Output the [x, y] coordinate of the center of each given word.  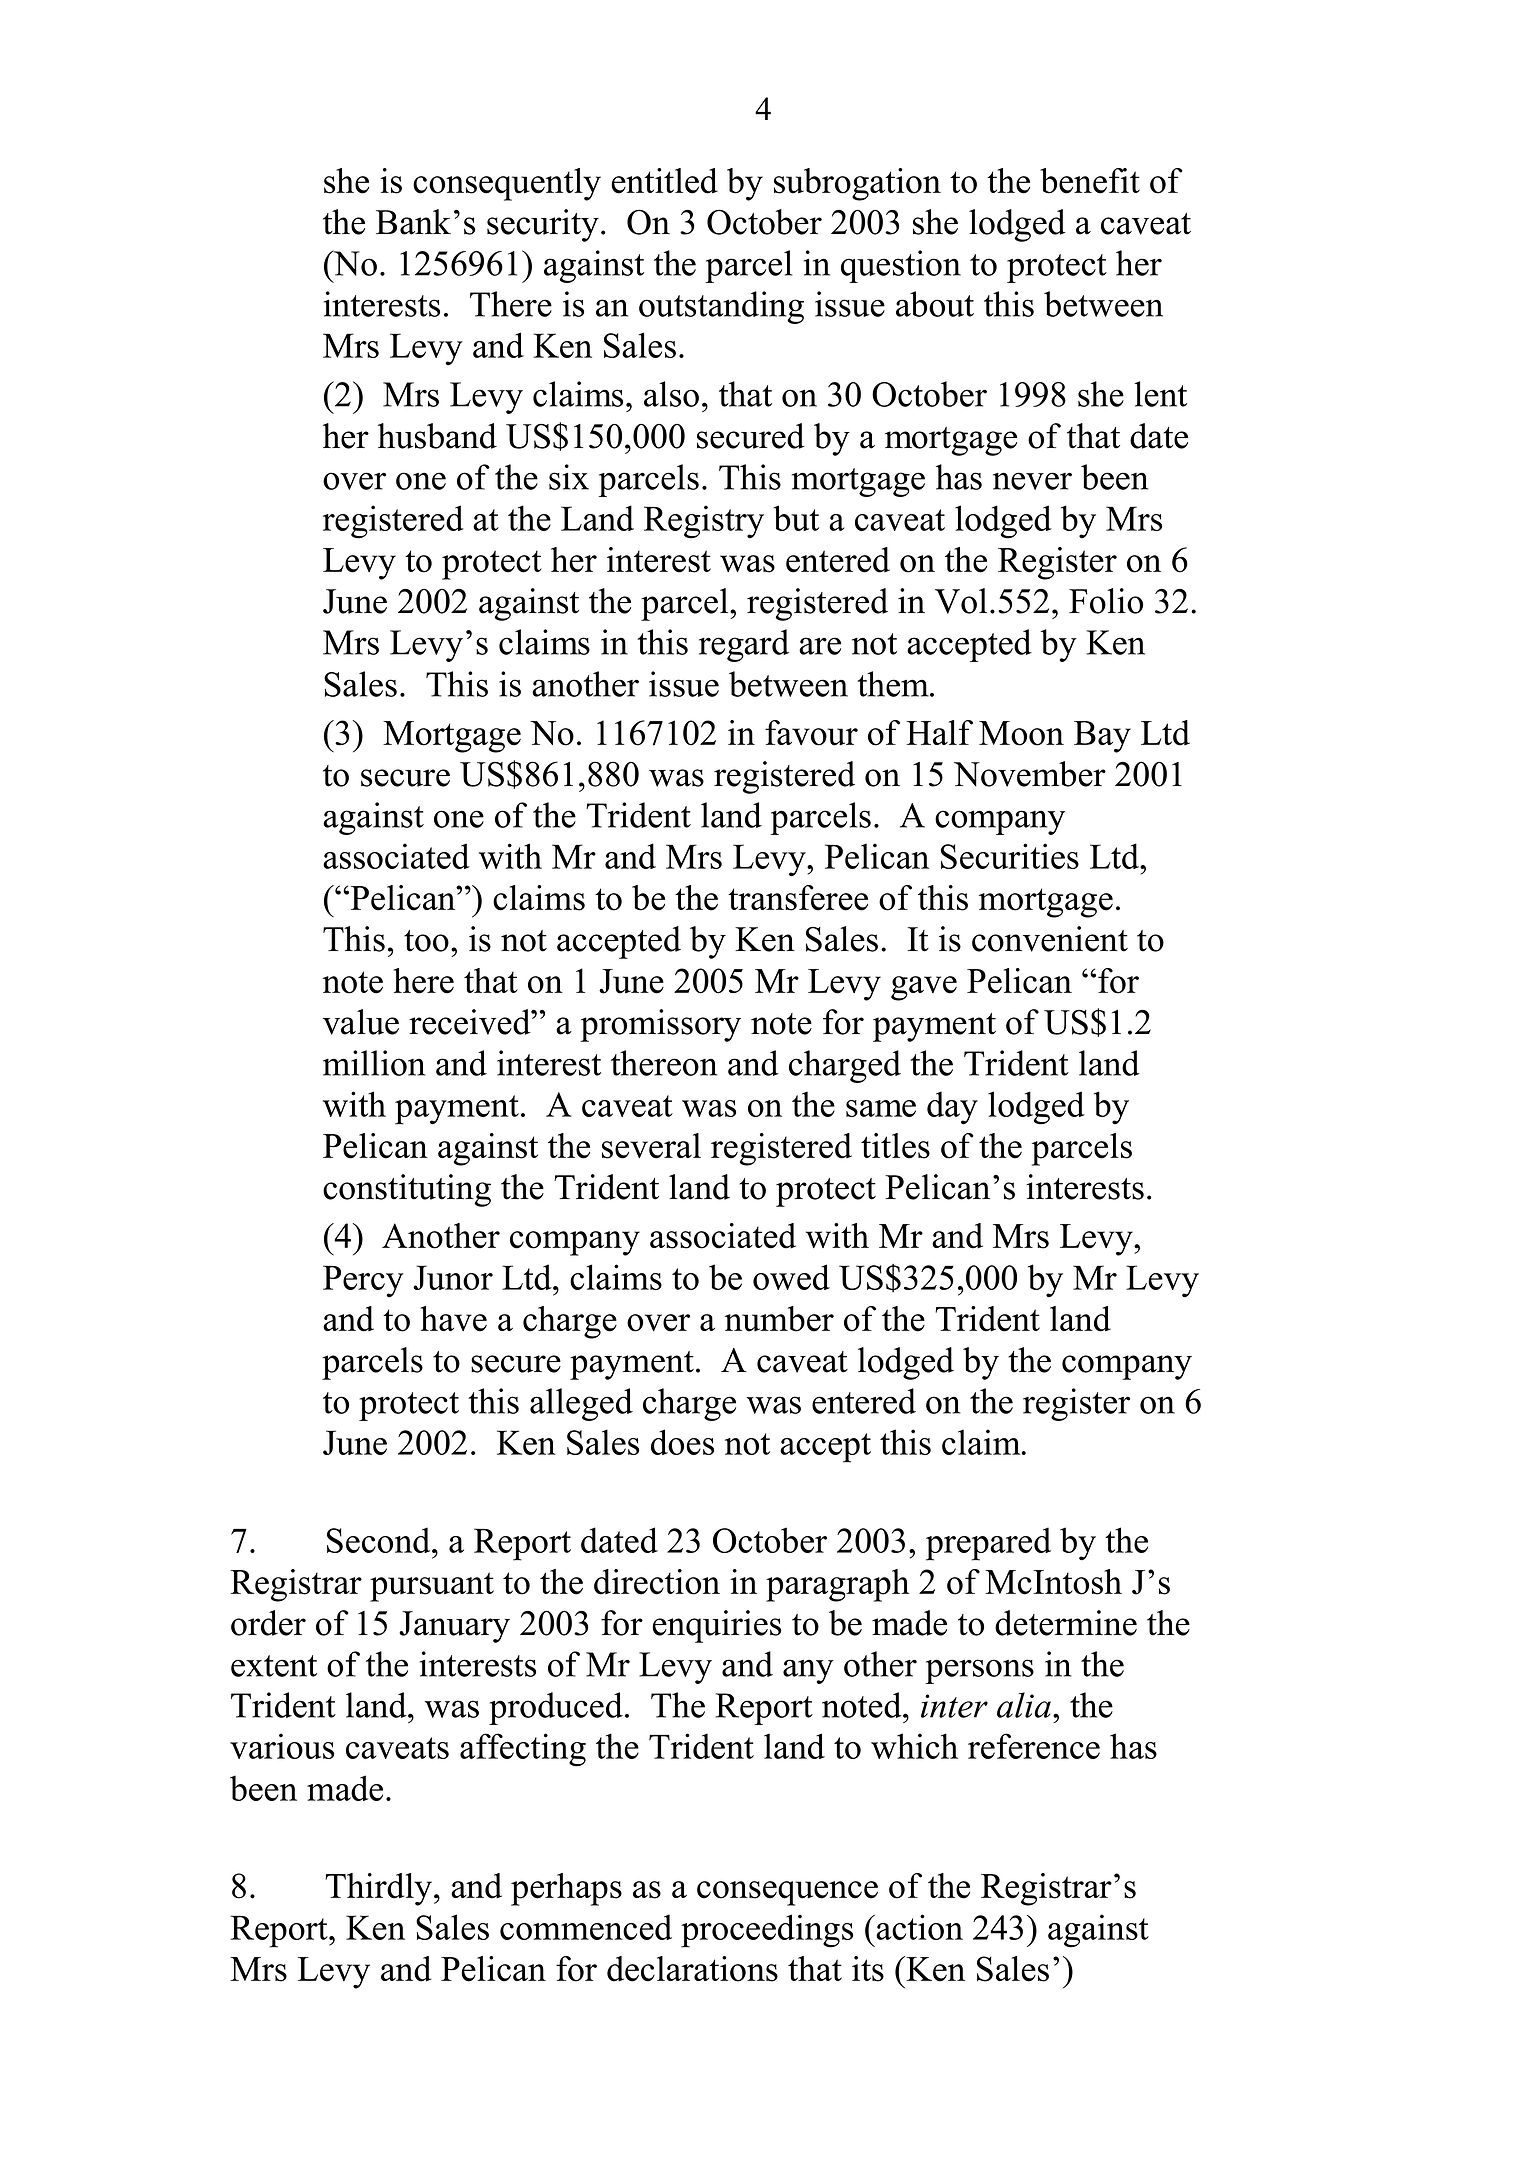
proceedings [767, 1931]
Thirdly [380, 1889]
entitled [665, 181]
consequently [507, 184]
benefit [1090, 181]
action [918, 1927]
